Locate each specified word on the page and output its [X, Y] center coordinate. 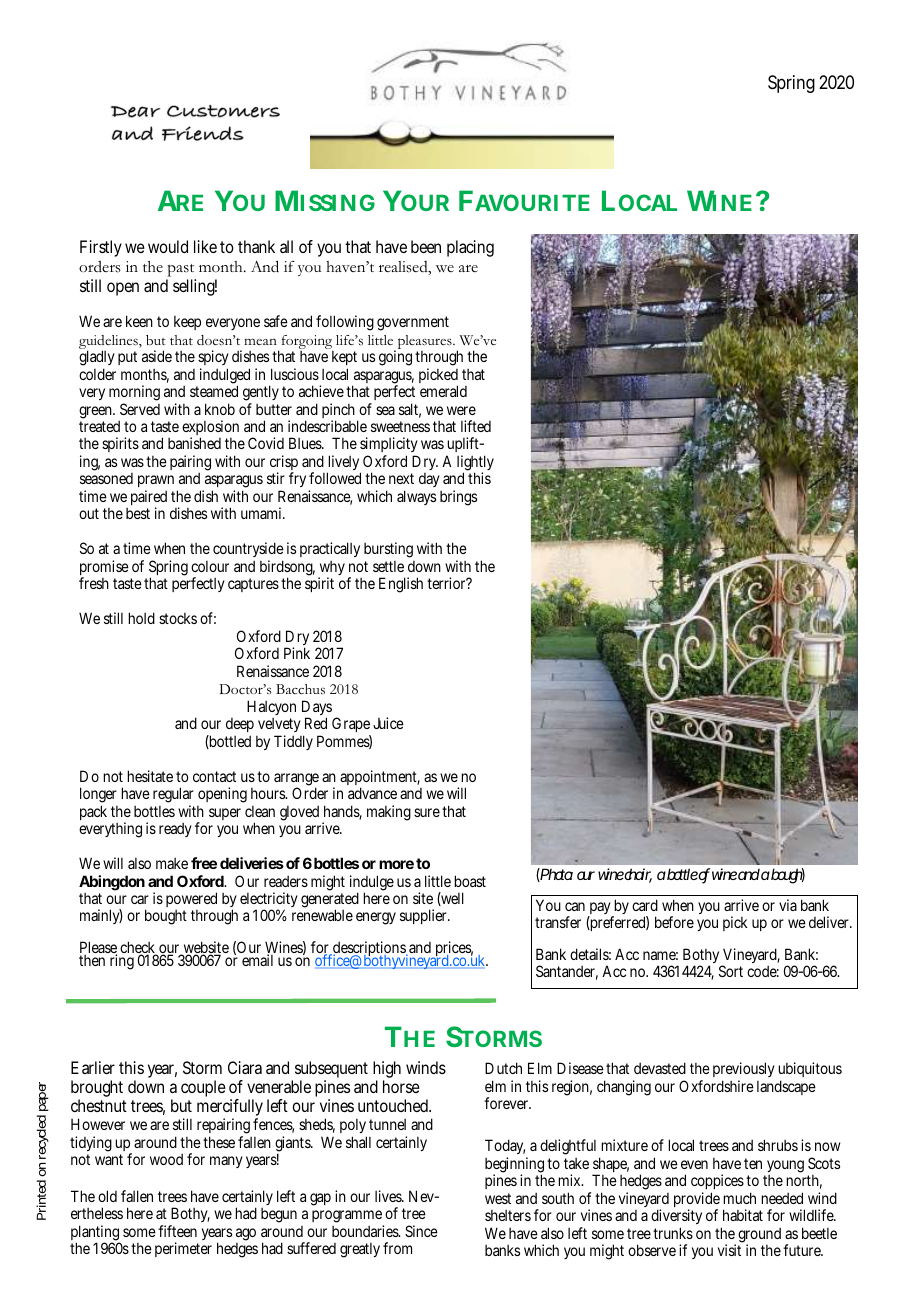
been [426, 246]
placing [470, 248]
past [181, 272]
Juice [388, 723]
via [788, 905]
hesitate [150, 776]
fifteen [177, 1231]
